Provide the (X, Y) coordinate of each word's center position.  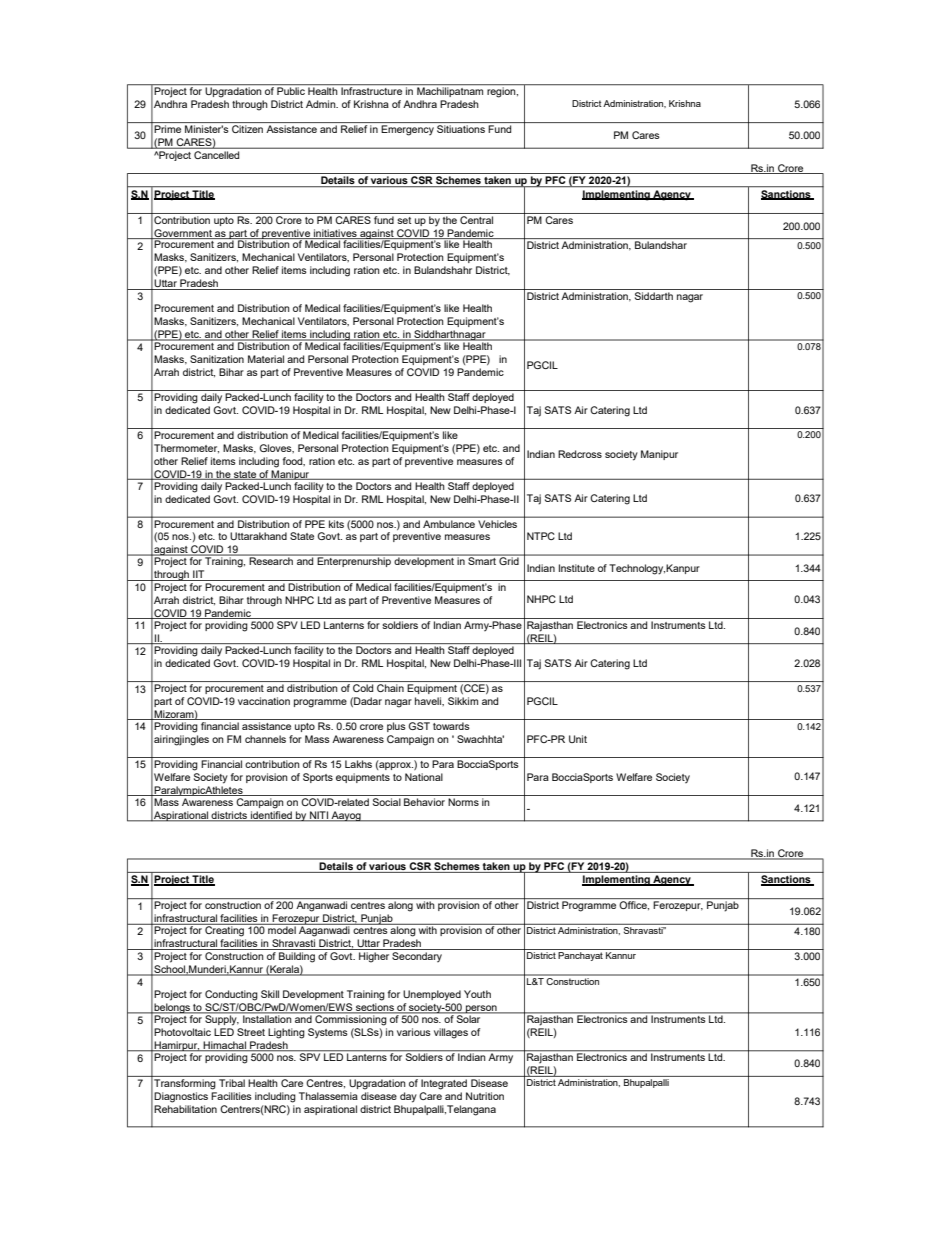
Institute (577, 568)
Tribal (232, 1083)
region (502, 92)
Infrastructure (371, 91)
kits (336, 524)
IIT (199, 575)
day (408, 1097)
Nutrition (485, 1096)
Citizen (247, 129)
